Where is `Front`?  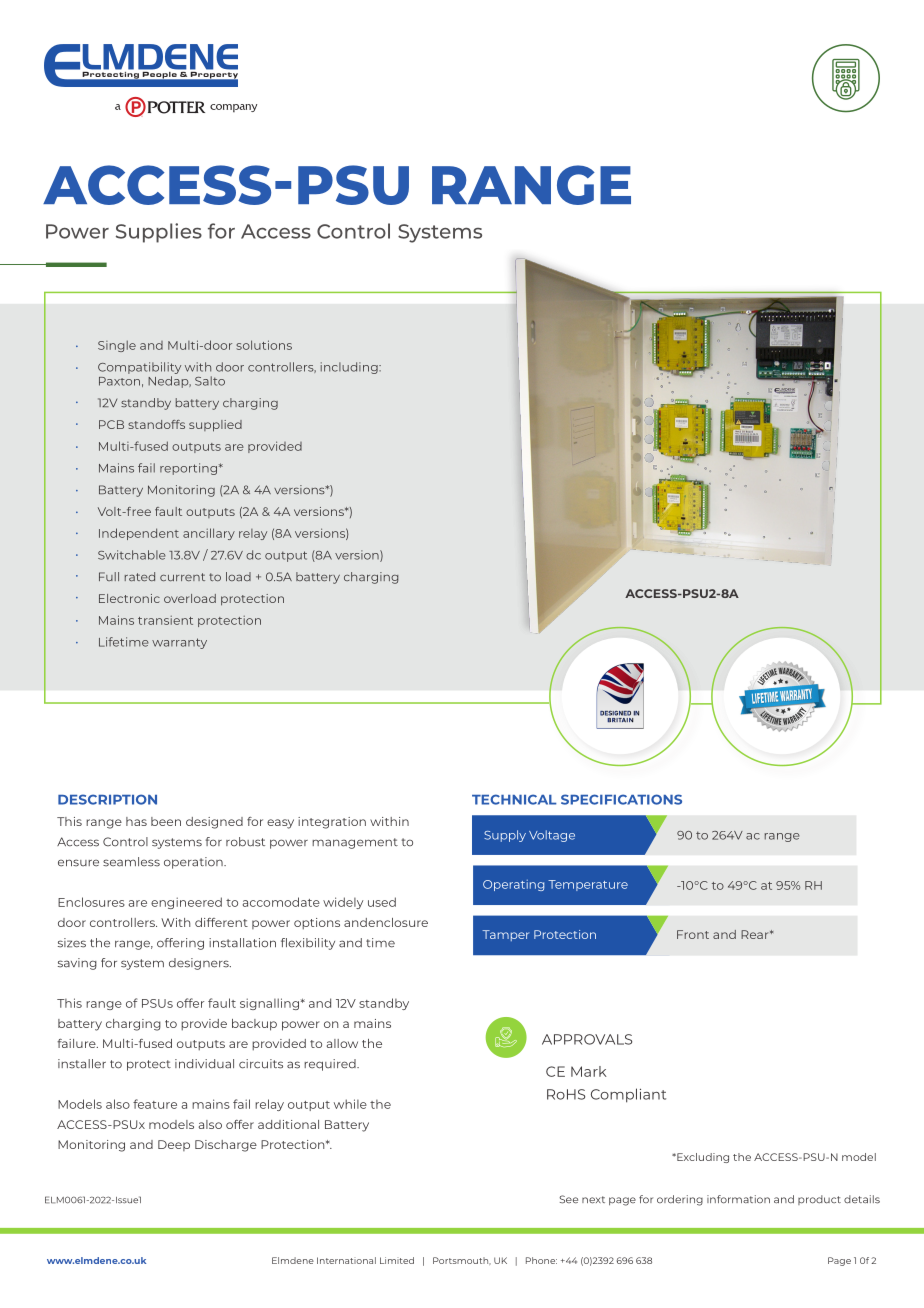
Front is located at coordinates (693, 934).
